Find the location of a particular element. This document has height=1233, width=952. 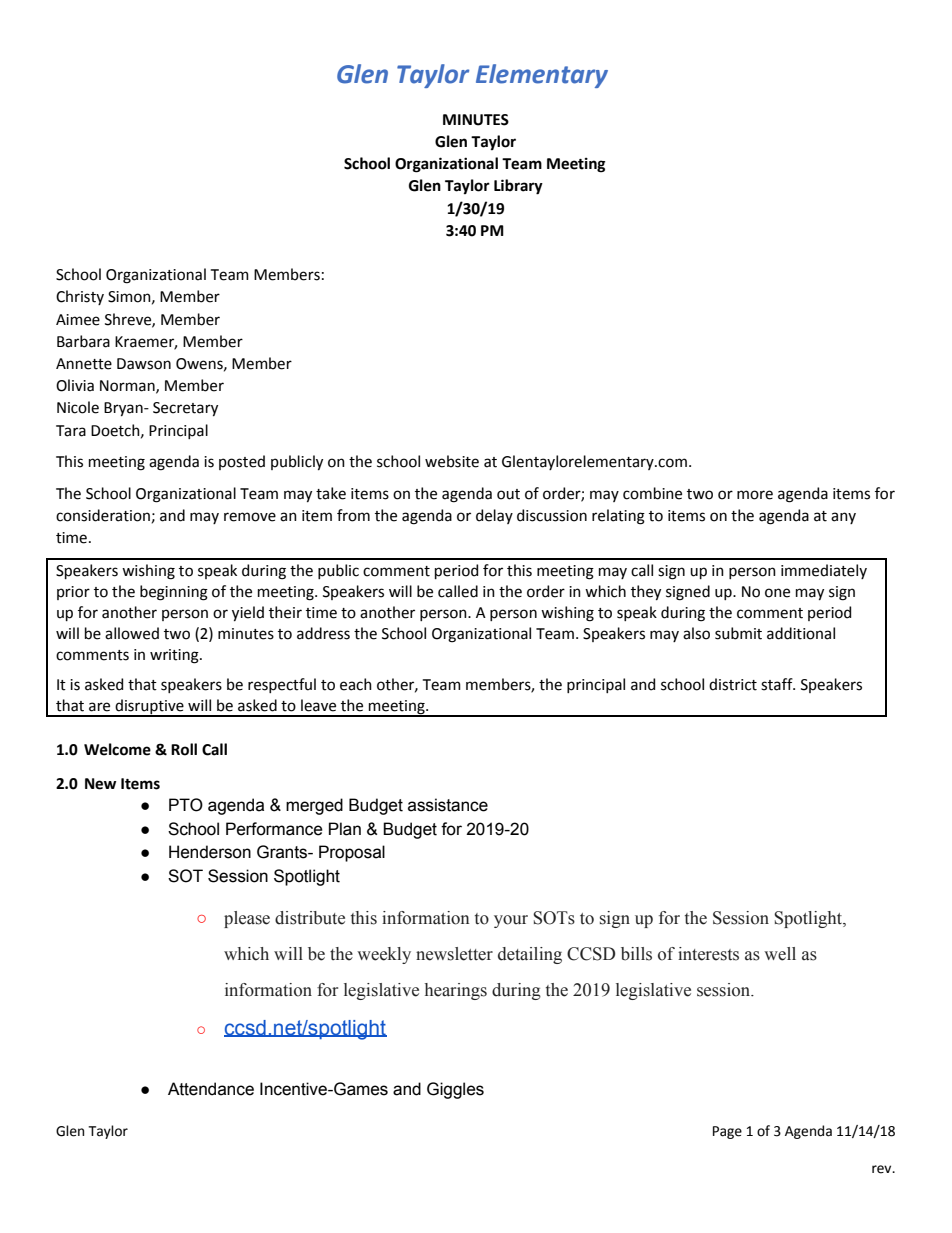

your is located at coordinates (511, 921).
